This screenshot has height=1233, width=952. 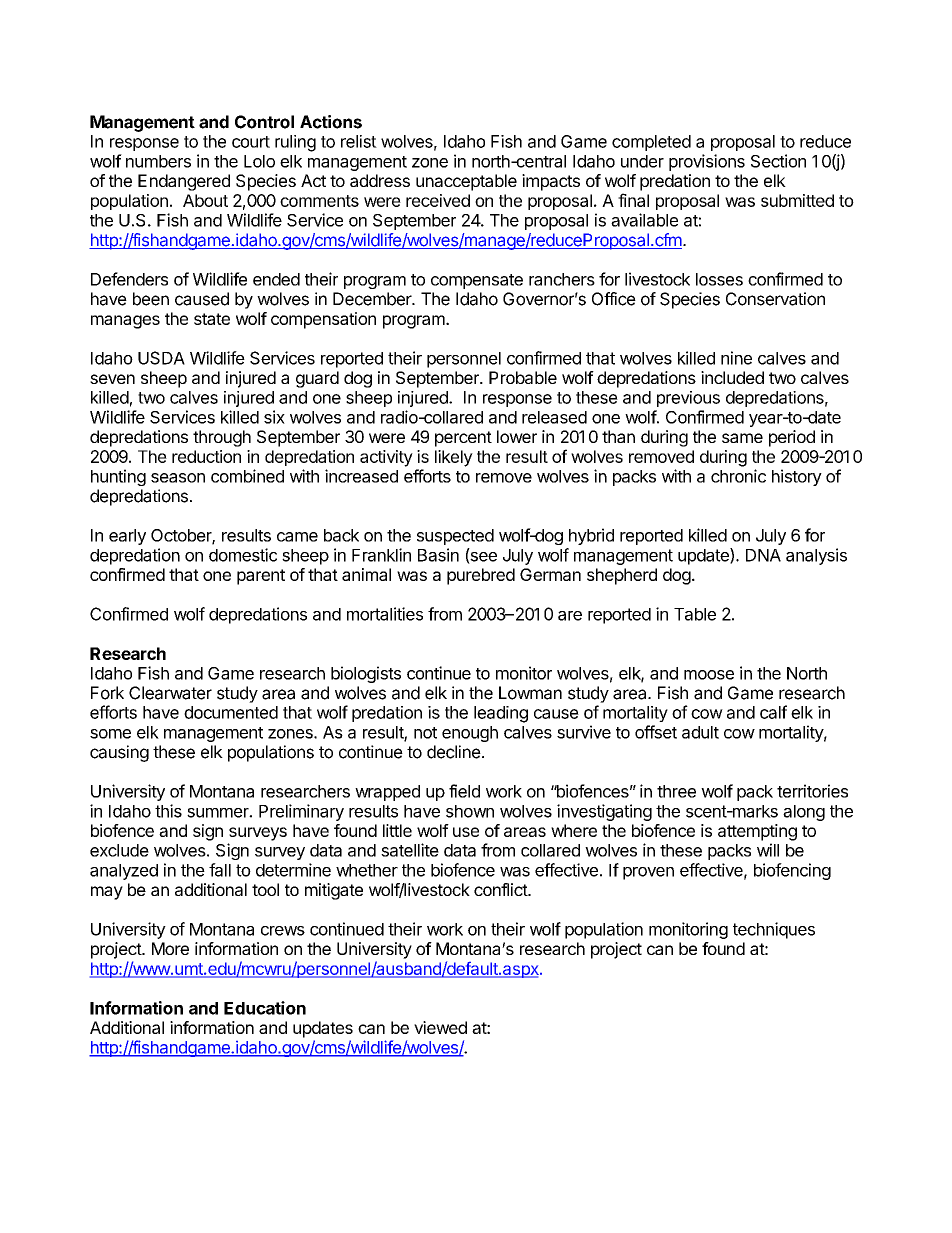 What do you see at coordinates (222, 438) in the screenshot?
I see `through` at bounding box center [222, 438].
